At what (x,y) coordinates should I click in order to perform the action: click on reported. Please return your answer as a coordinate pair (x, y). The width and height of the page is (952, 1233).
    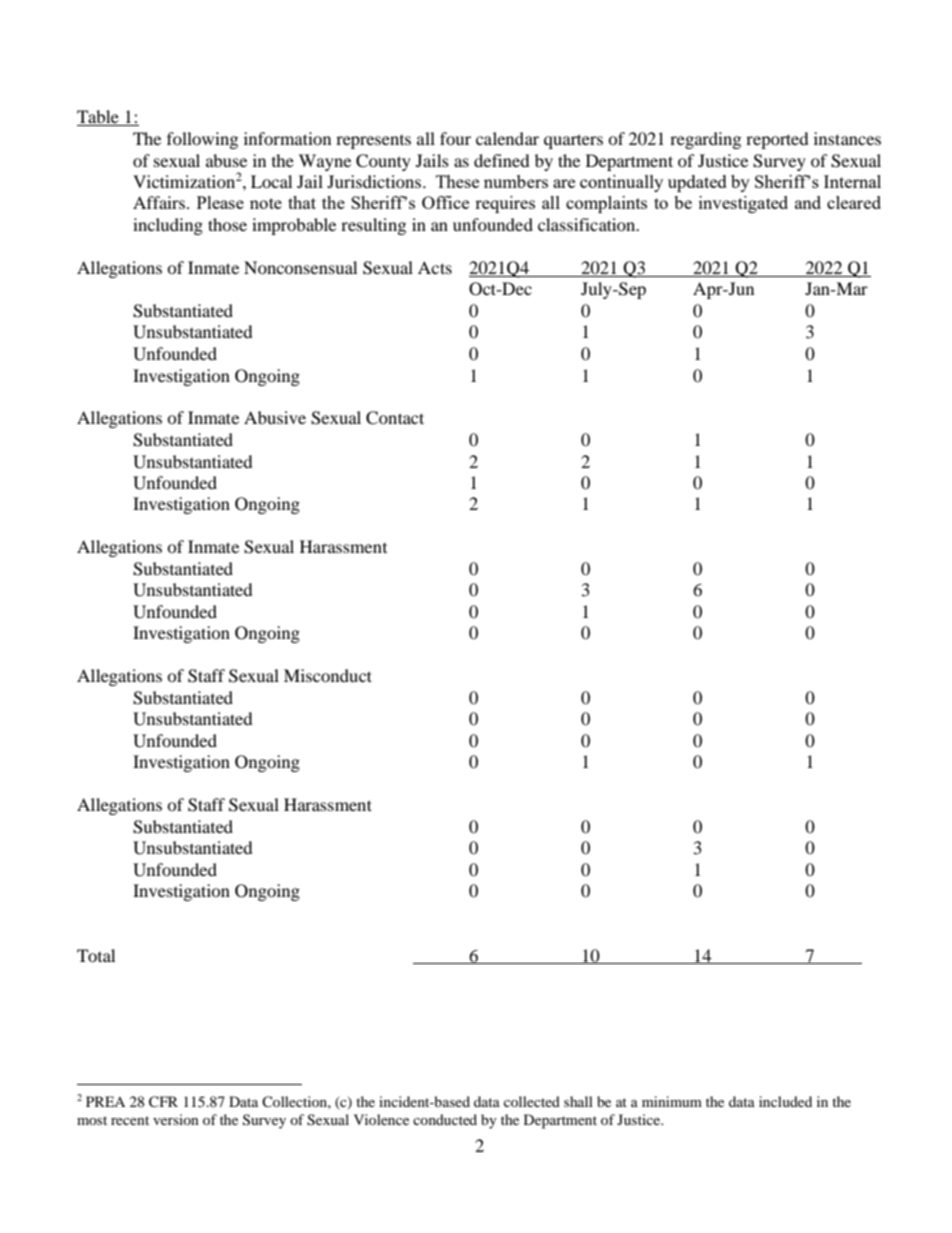
    Looking at the image, I should click on (777, 140).
